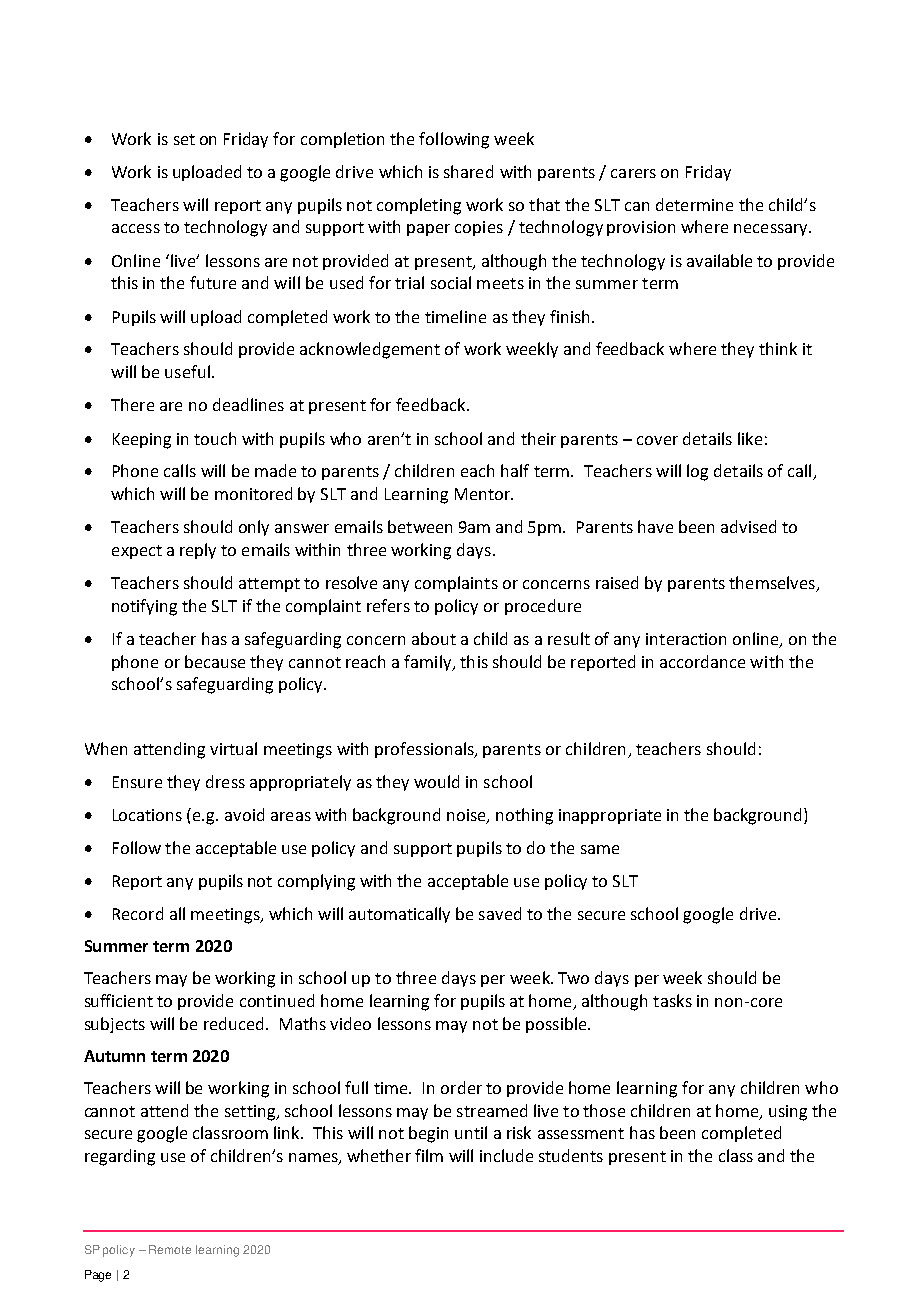 This page has height=1308, width=924. I want to click on accordance, so click(702, 661).
